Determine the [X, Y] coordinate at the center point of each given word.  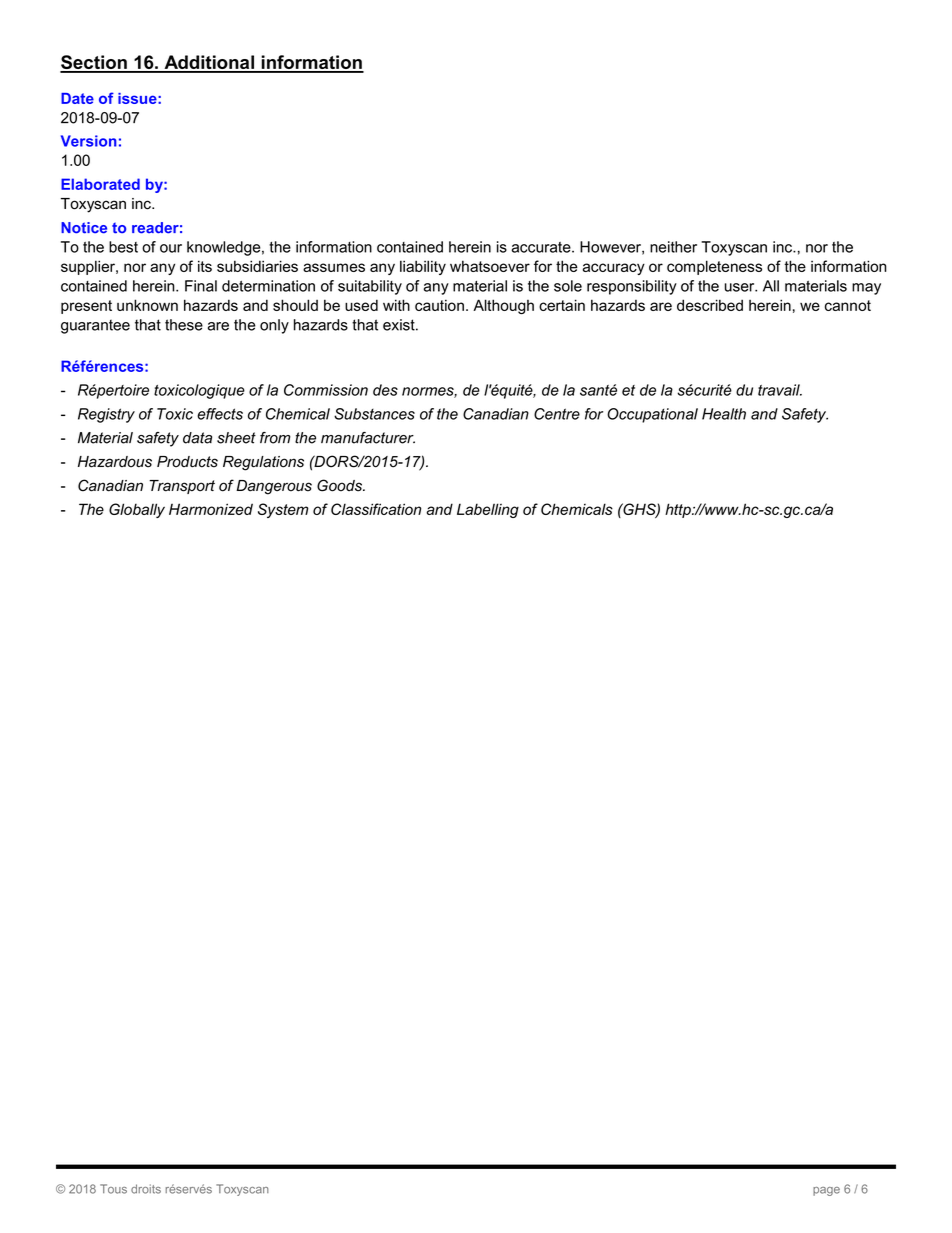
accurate [542, 247]
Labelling [488, 510]
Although [503, 306]
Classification [376, 509]
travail [780, 390]
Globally [137, 510]
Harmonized [211, 509]
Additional [209, 63]
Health [724, 414]
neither [673, 247]
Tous [113, 1189]
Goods [340, 485]
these [184, 325]
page [826, 1191]
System [283, 510]
